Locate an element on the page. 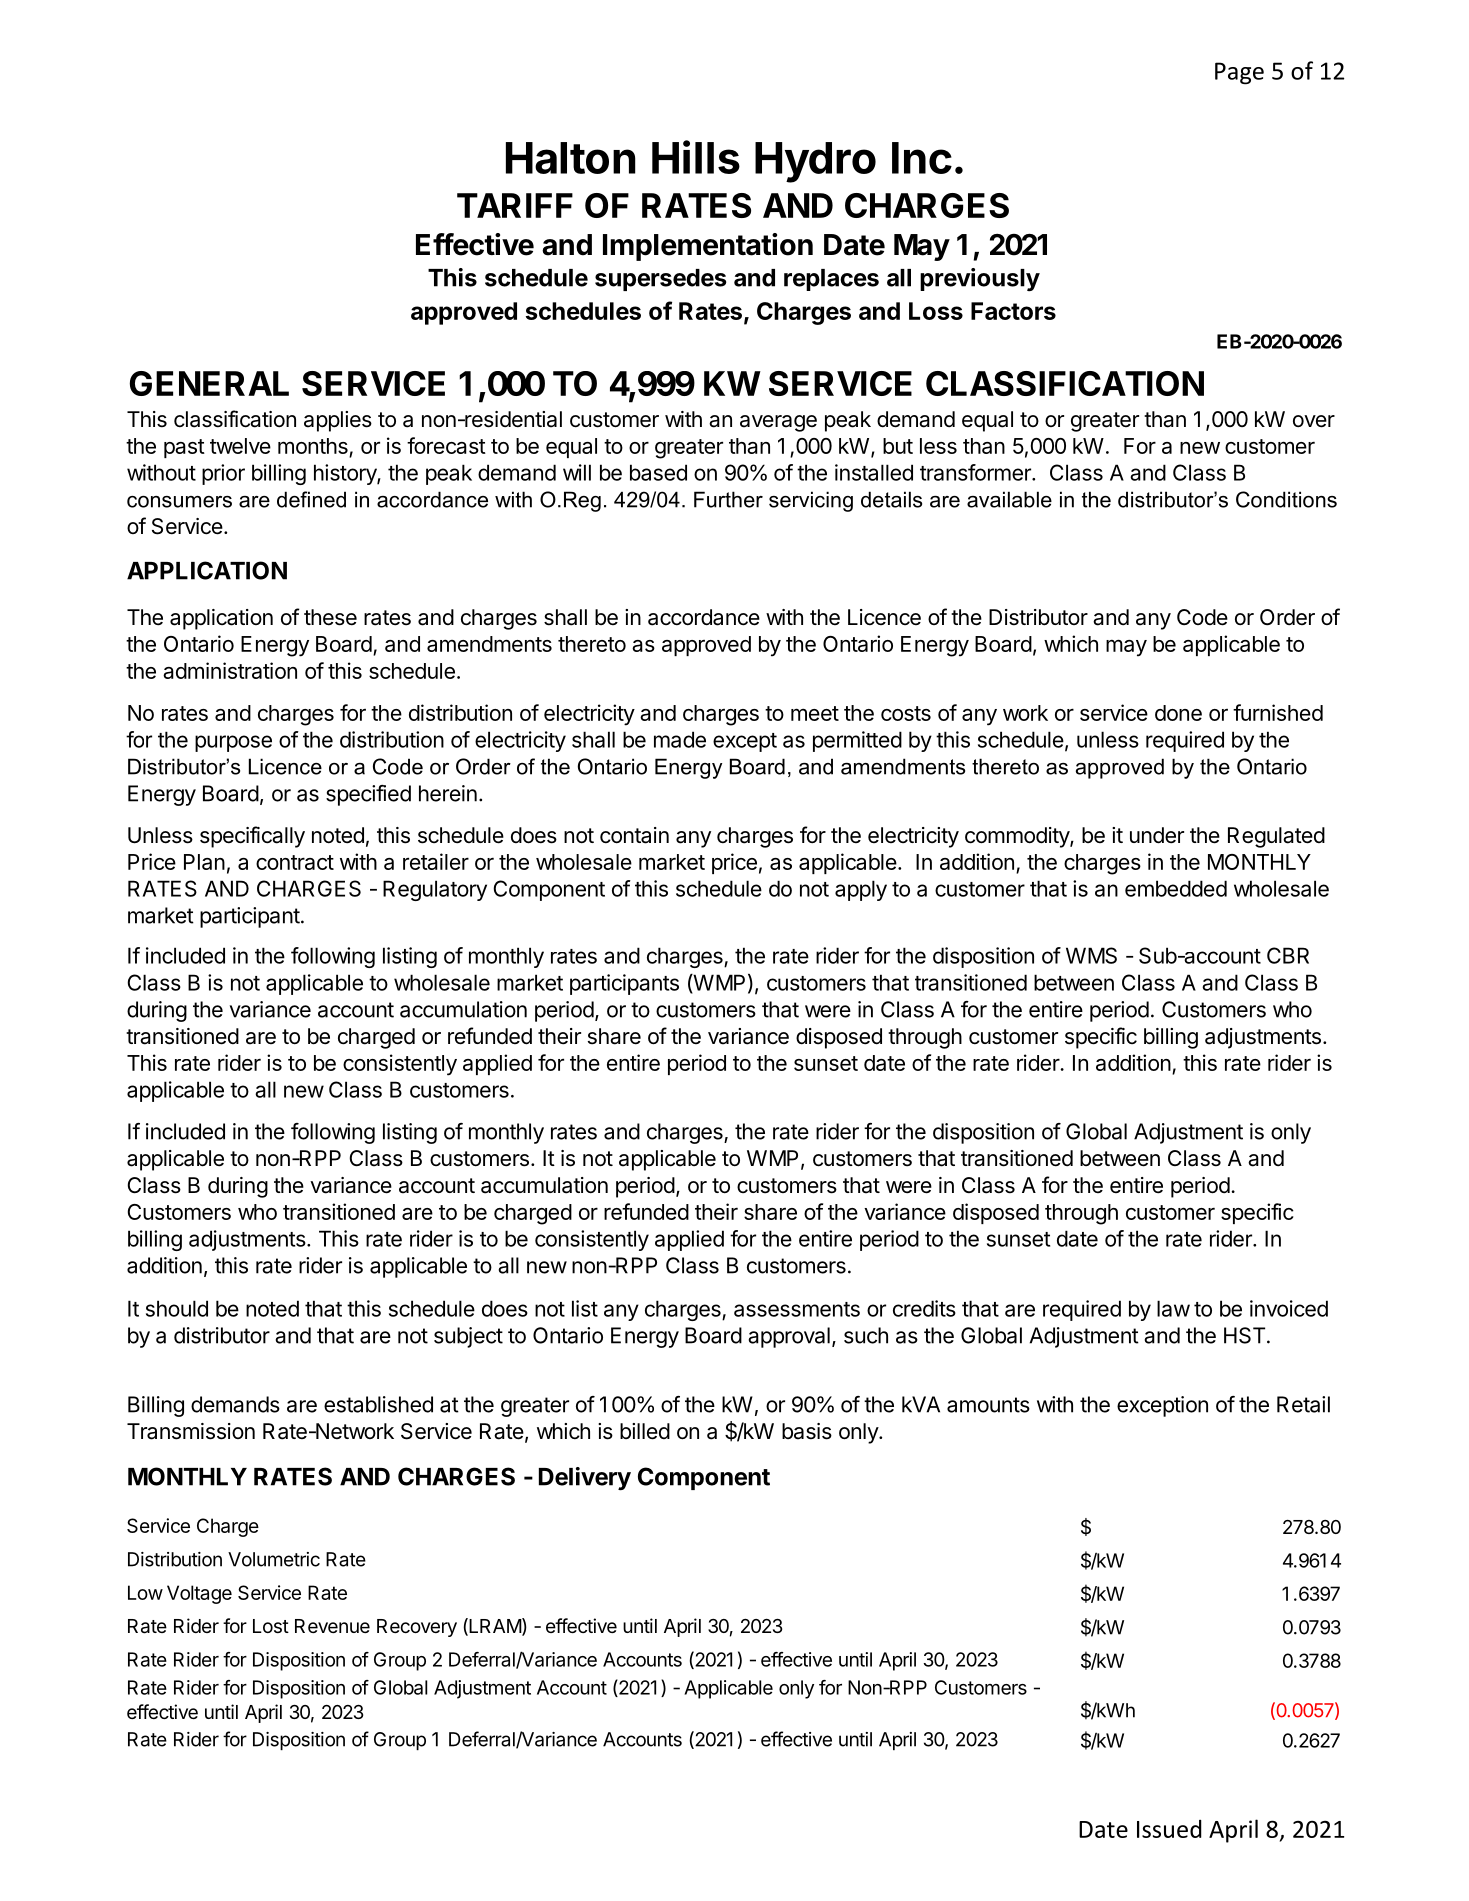 This document has height=1901, width=1469. Hills is located at coordinates (696, 157).
